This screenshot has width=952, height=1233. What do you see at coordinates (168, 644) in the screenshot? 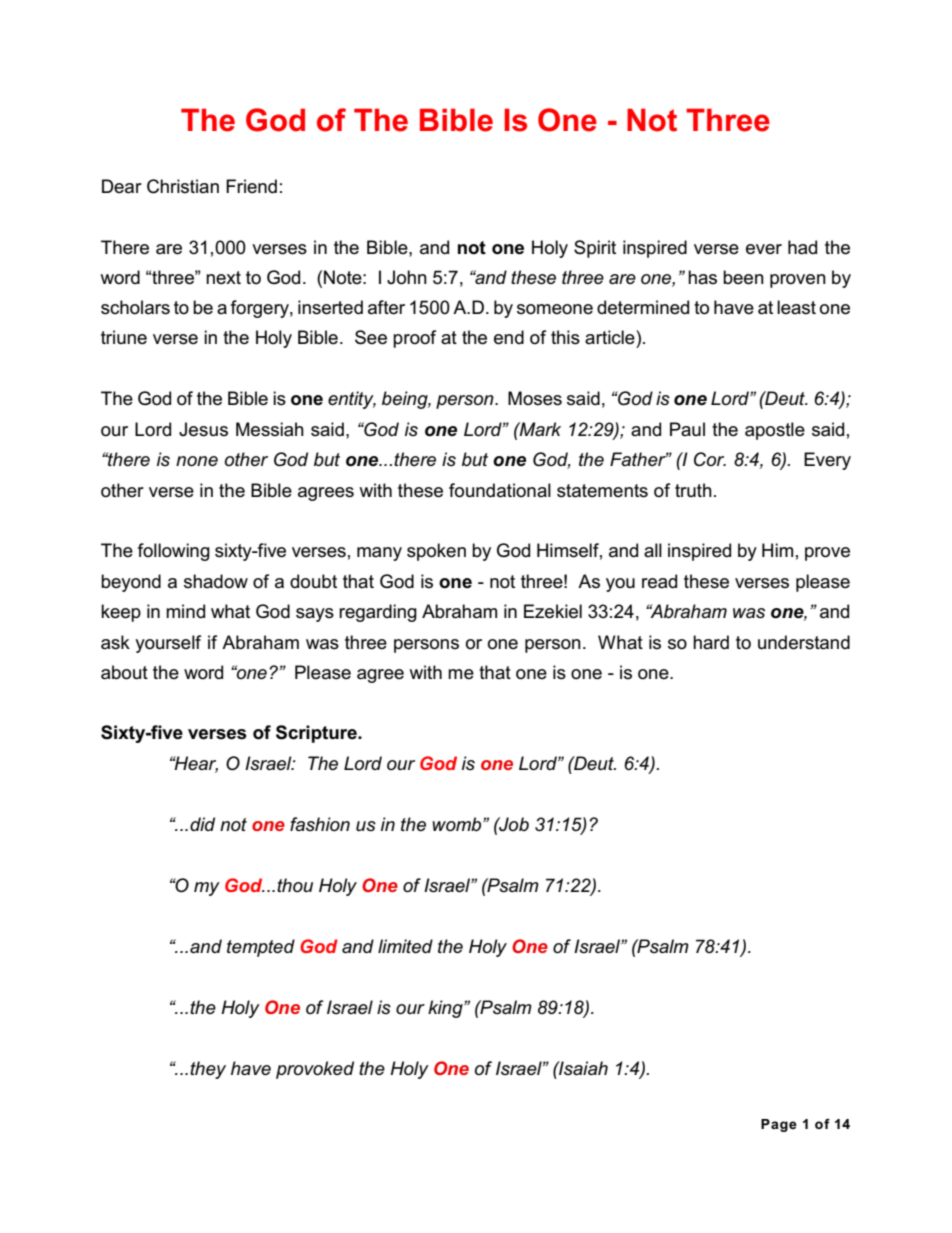
I see `yourself` at bounding box center [168, 644].
